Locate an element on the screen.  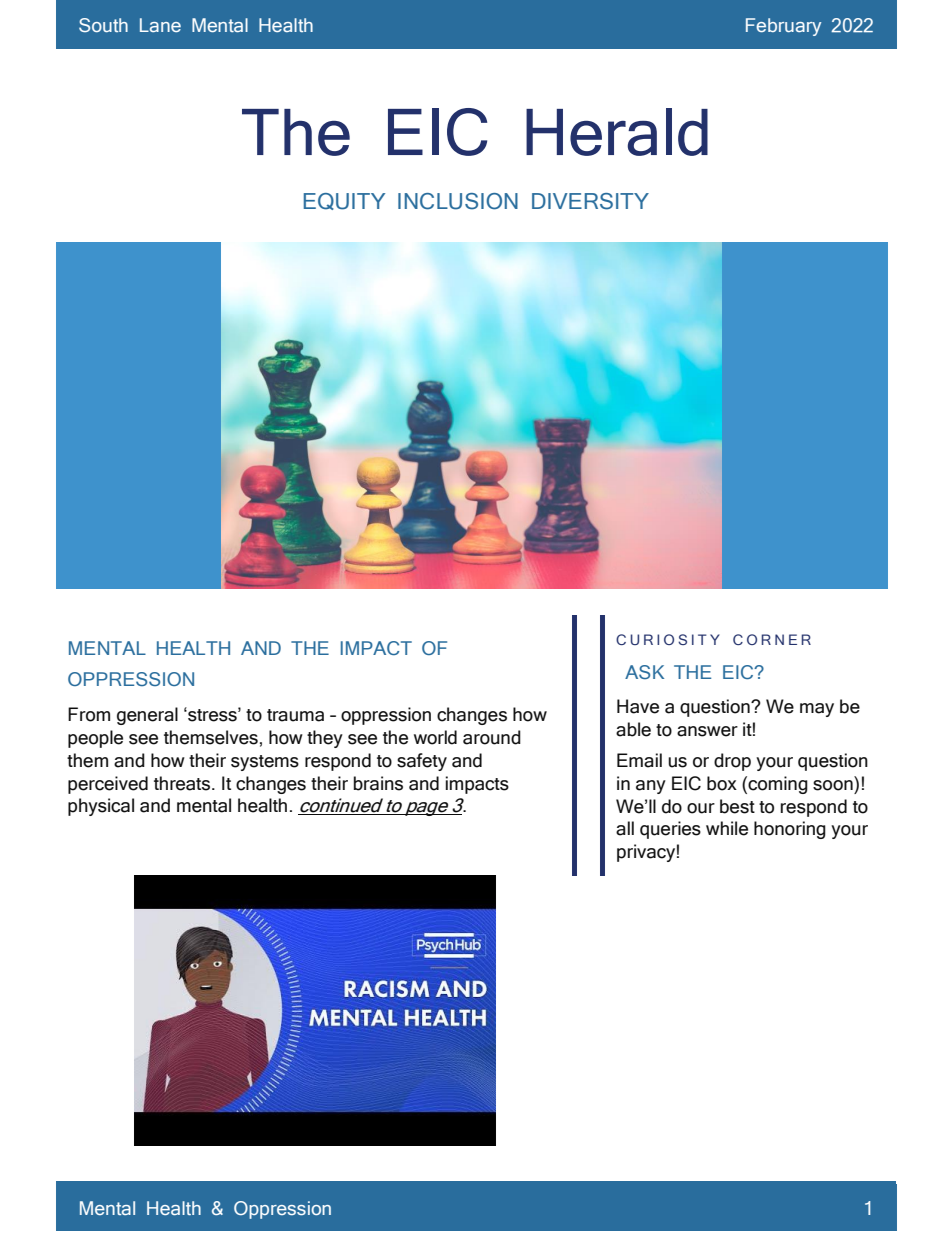
From is located at coordinates (89, 714).
